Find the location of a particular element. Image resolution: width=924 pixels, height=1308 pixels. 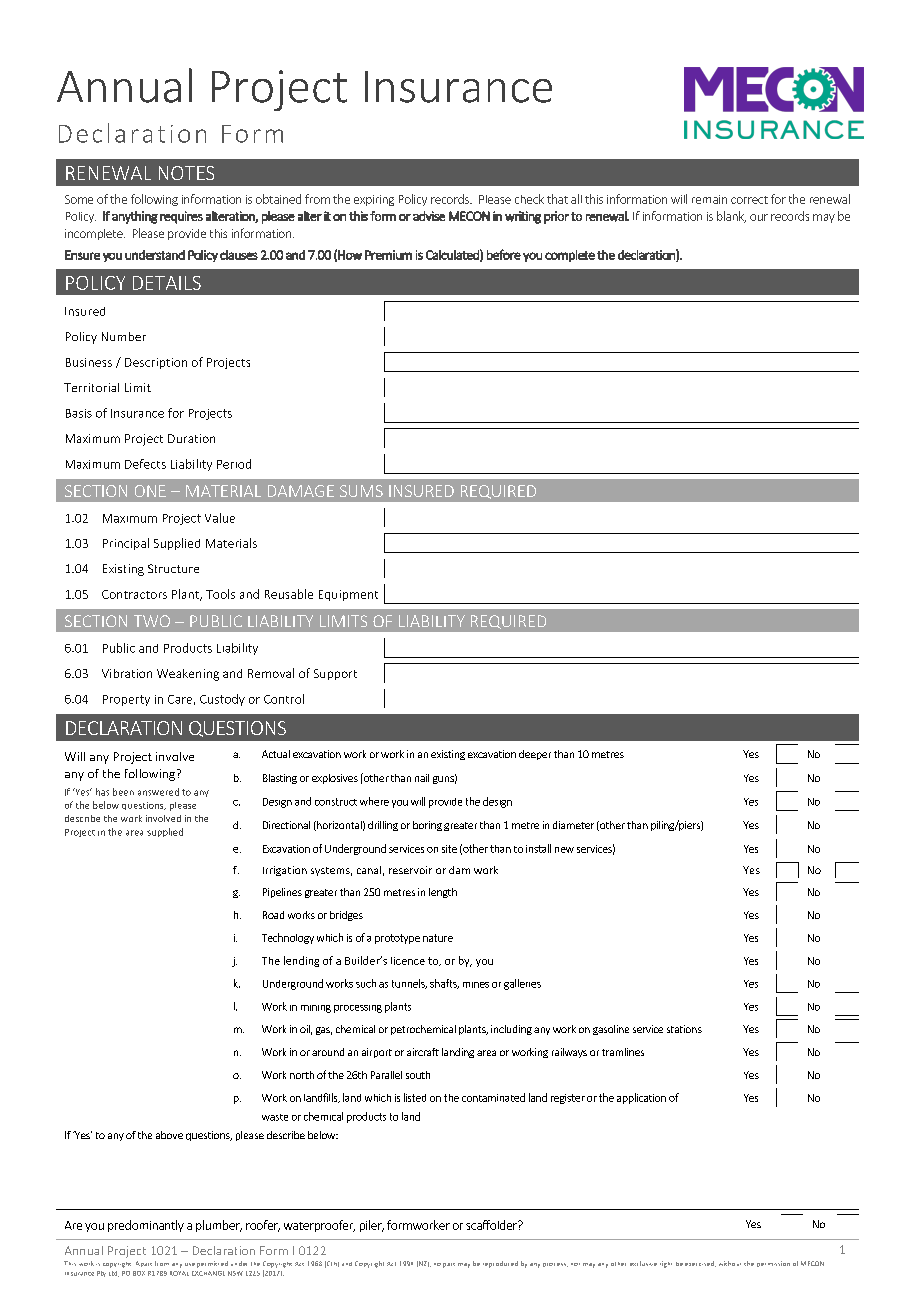

requires is located at coordinates (181, 217).
